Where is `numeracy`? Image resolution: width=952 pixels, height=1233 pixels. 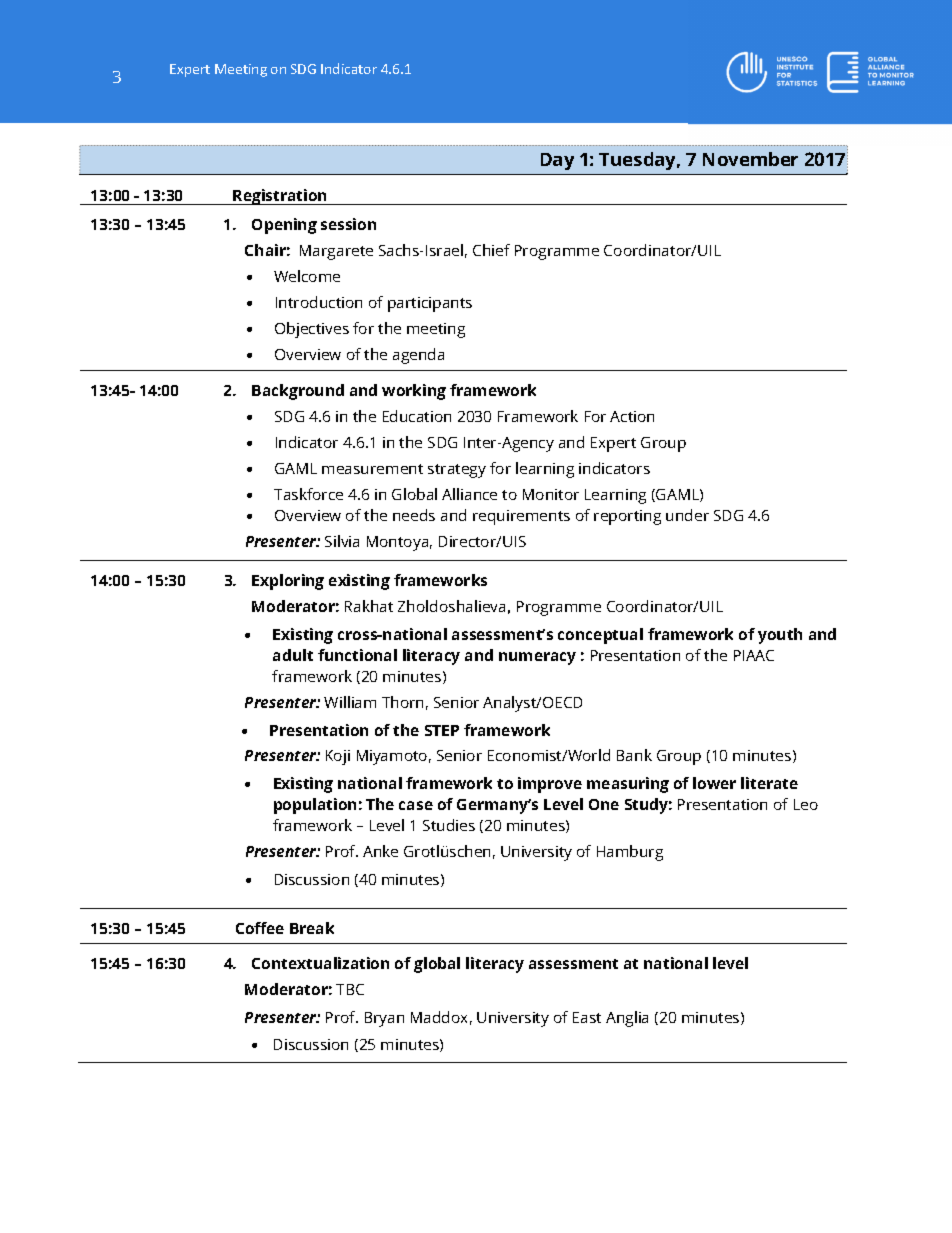 numeracy is located at coordinates (537, 658).
